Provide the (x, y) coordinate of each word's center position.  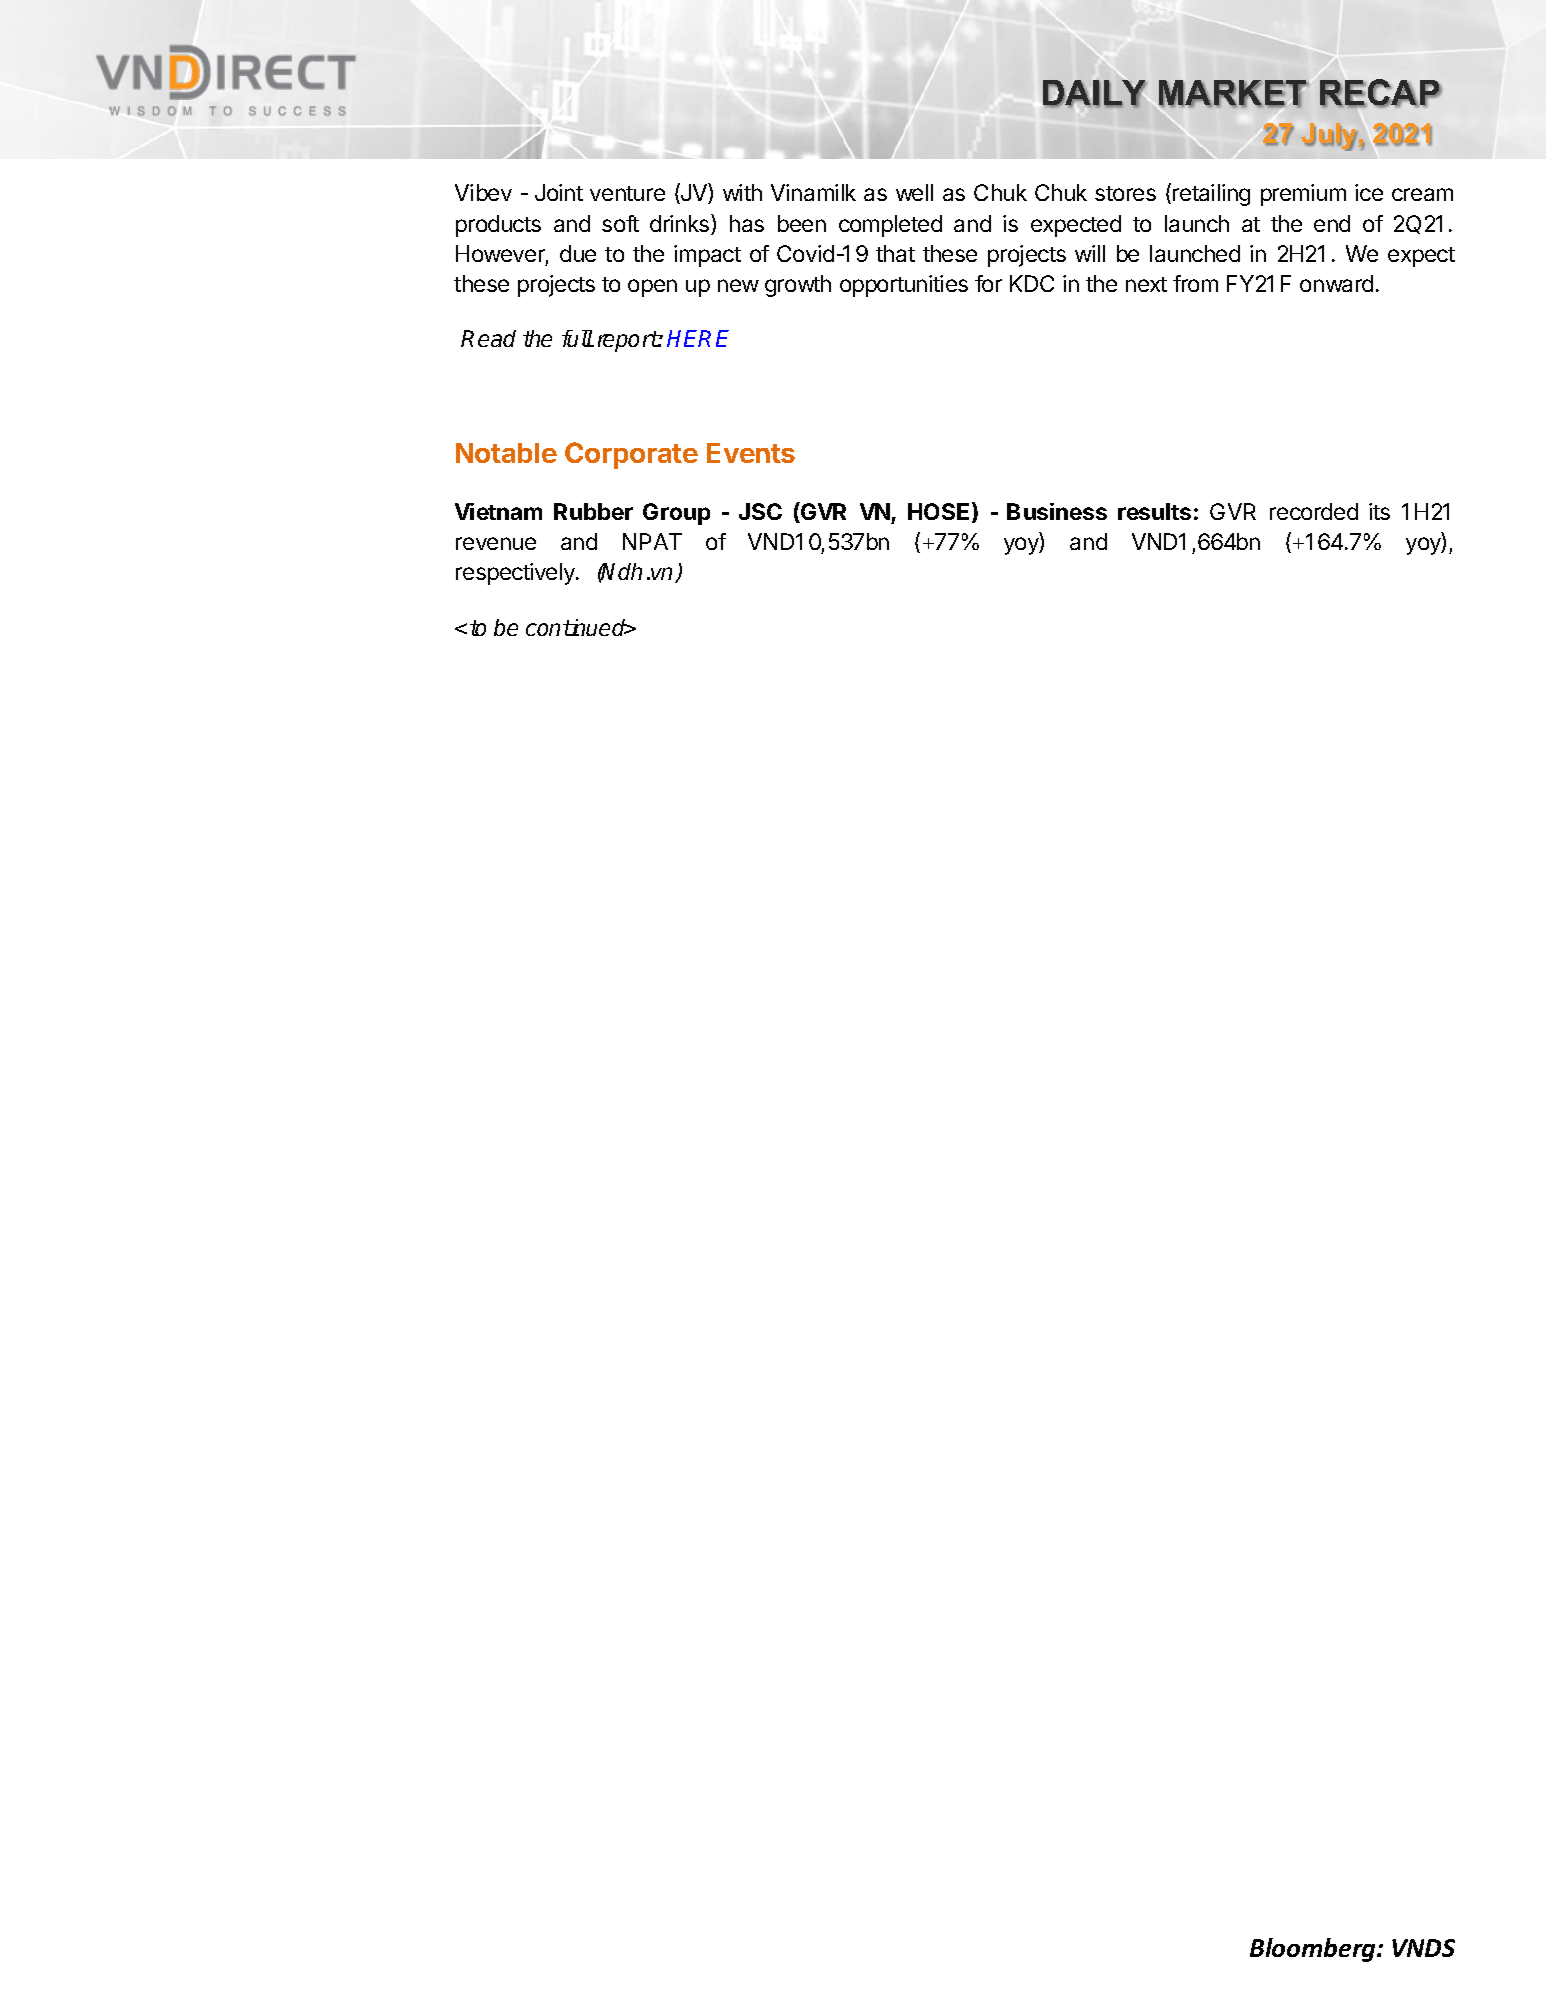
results (1154, 511)
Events (751, 453)
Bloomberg (1314, 1950)
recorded (1314, 511)
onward (1336, 283)
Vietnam (498, 511)
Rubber (593, 511)
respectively (516, 574)
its (1379, 511)
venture (627, 193)
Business (1057, 511)
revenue (496, 543)
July (1329, 137)
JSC (760, 511)
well (914, 192)
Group (676, 514)
